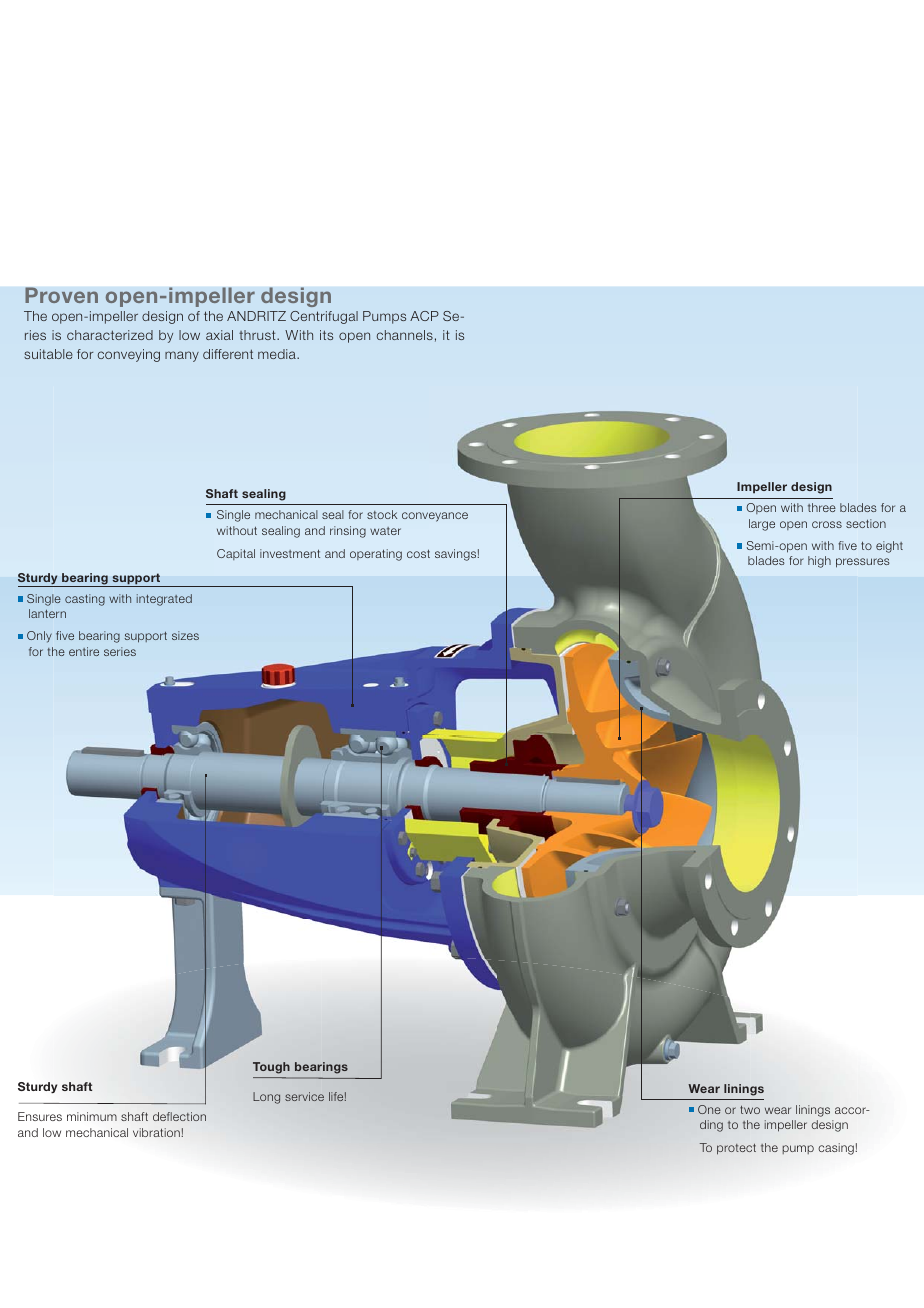 The image size is (924, 1308). Describe the element at coordinates (424, 316) in the screenshot. I see `ACP` at that location.
